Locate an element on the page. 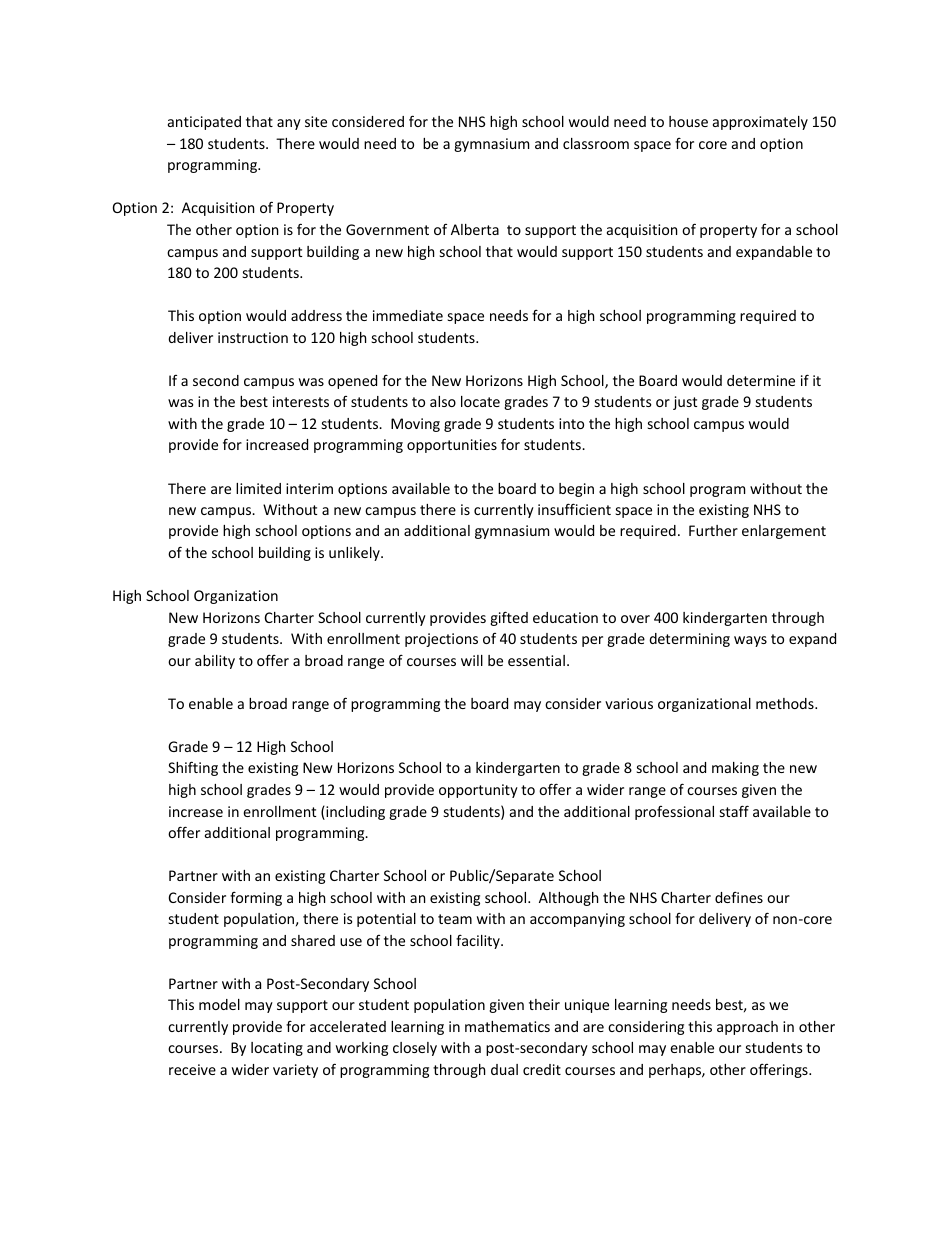  locating is located at coordinates (277, 1049).
